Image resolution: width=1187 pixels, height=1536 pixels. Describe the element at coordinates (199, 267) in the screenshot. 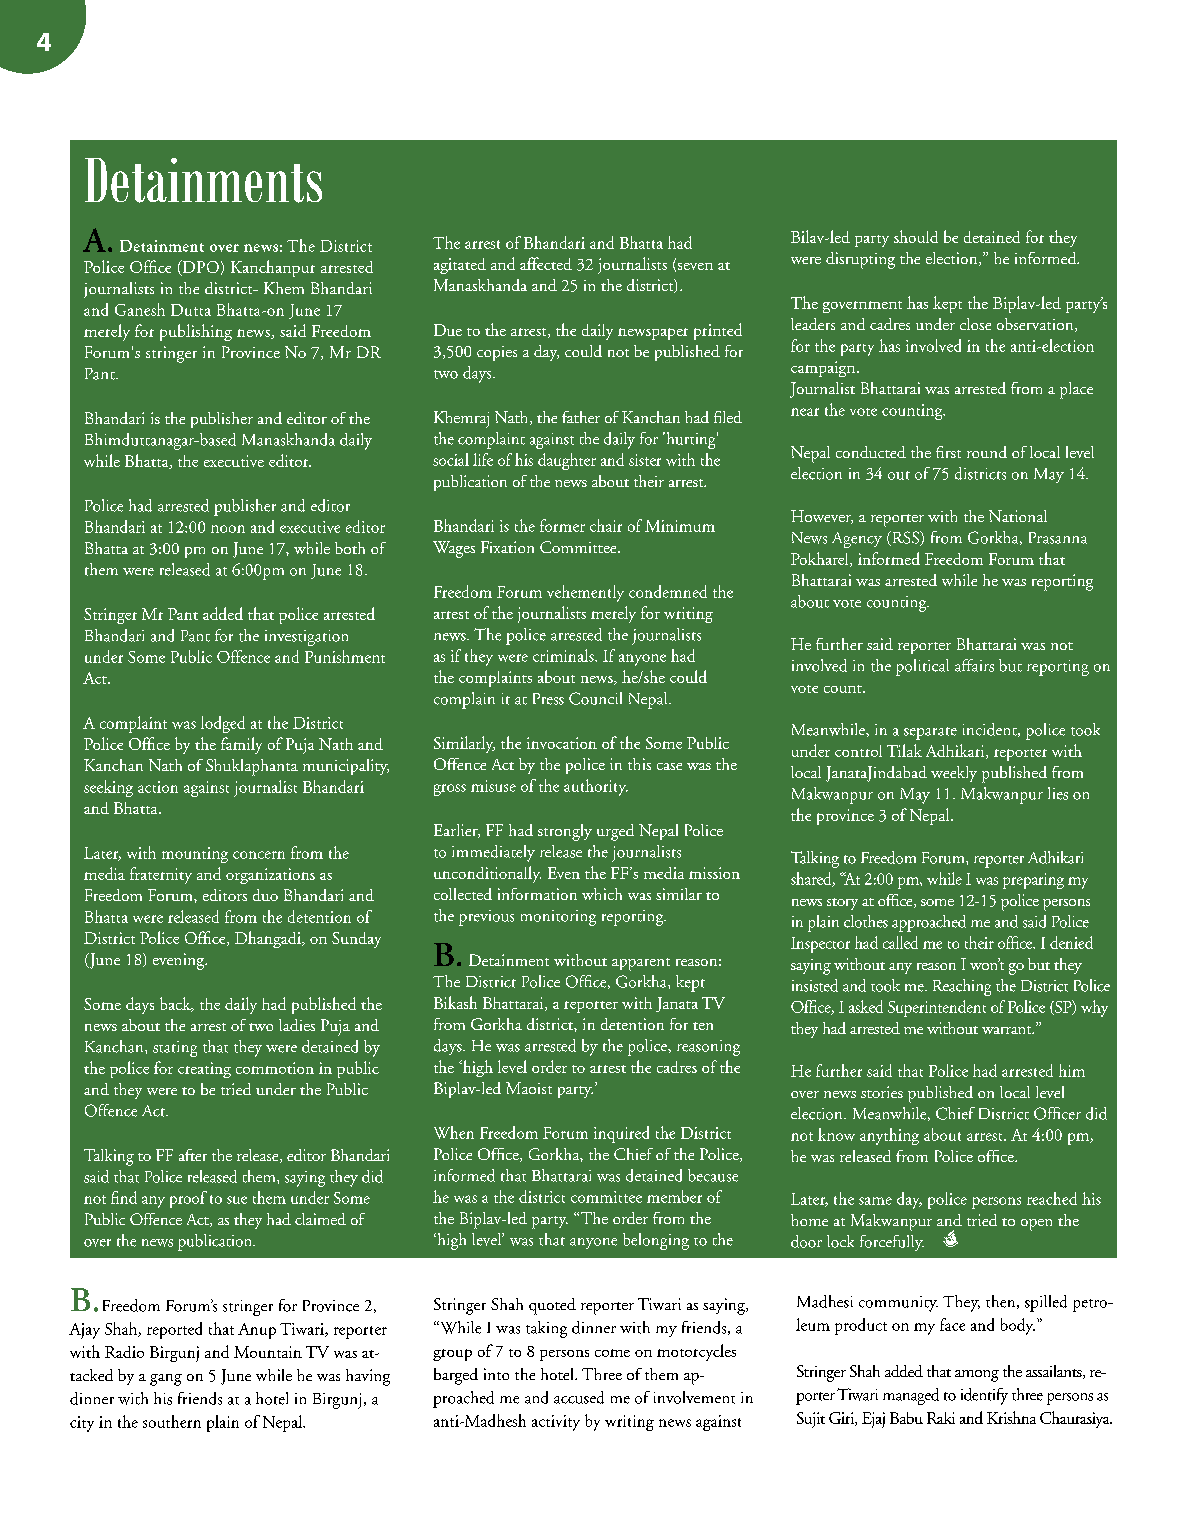

I see `DPO` at that location.
